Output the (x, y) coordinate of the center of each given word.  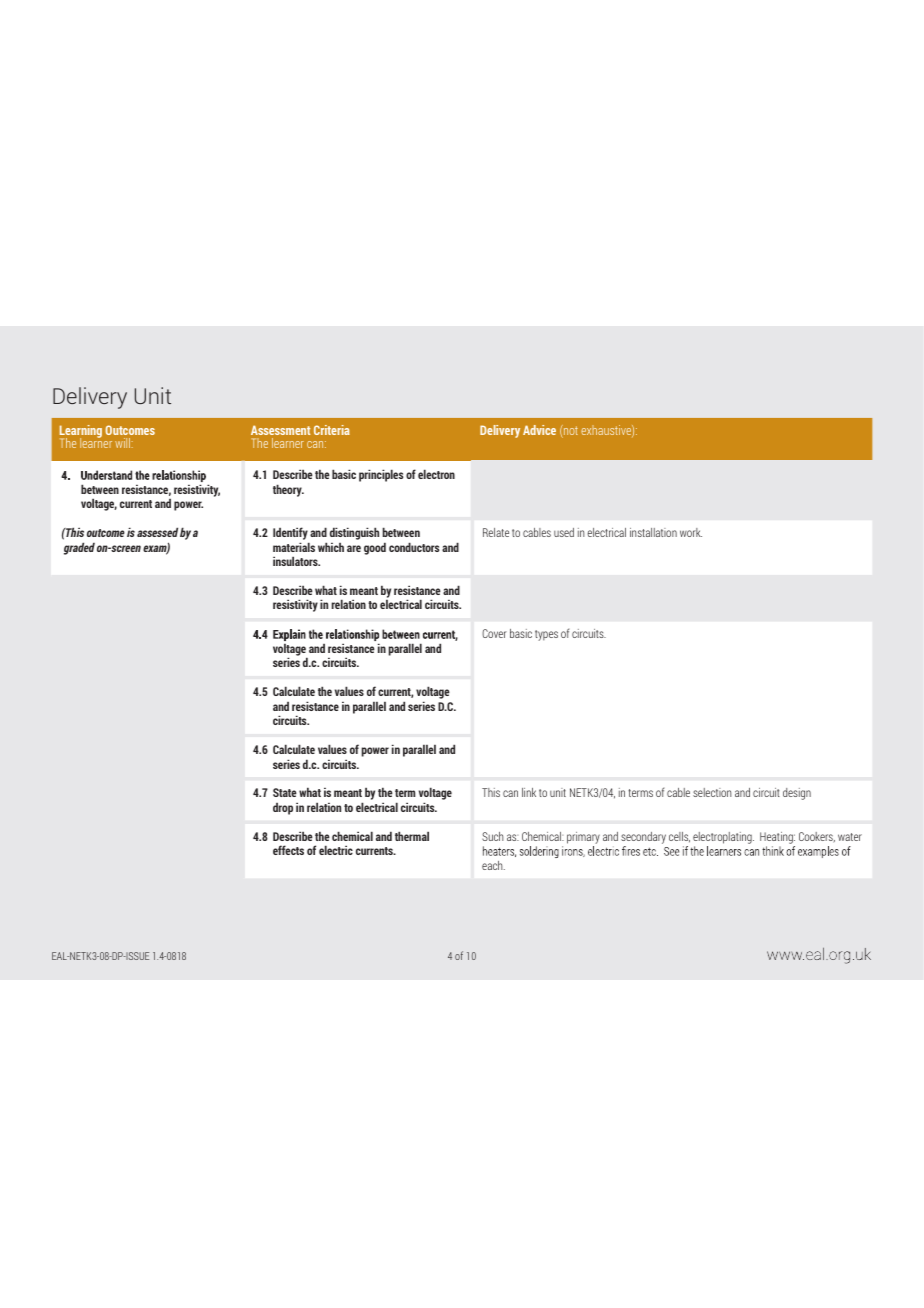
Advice (539, 430)
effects (288, 850)
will (124, 443)
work (691, 532)
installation (653, 532)
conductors (414, 547)
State (285, 792)
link (529, 792)
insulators (296, 561)
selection (712, 792)
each (493, 865)
